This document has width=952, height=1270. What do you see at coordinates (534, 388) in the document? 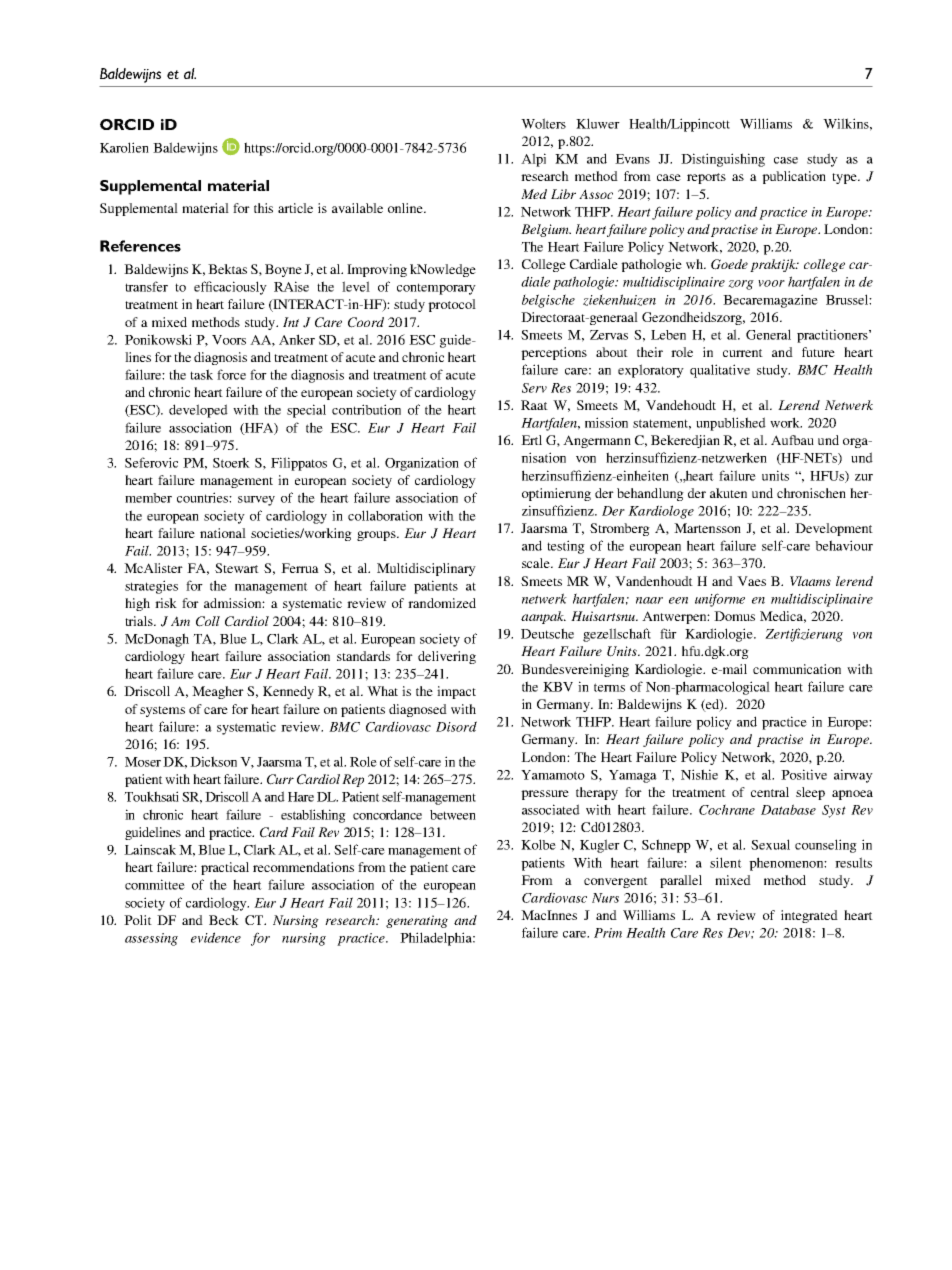
I see `Serv` at bounding box center [534, 388].
